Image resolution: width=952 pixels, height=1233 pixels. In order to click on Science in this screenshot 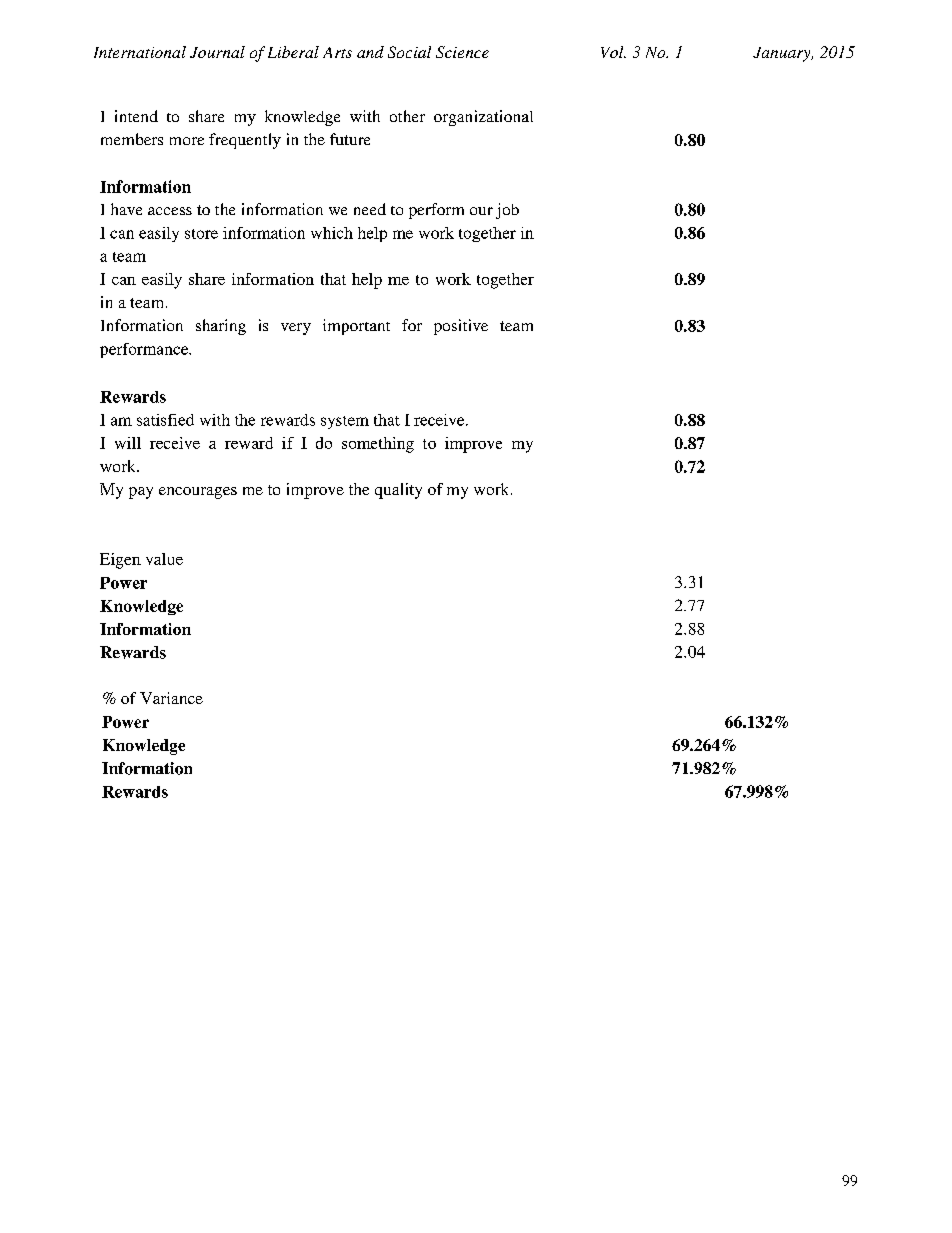, I will do `click(462, 52)`.
